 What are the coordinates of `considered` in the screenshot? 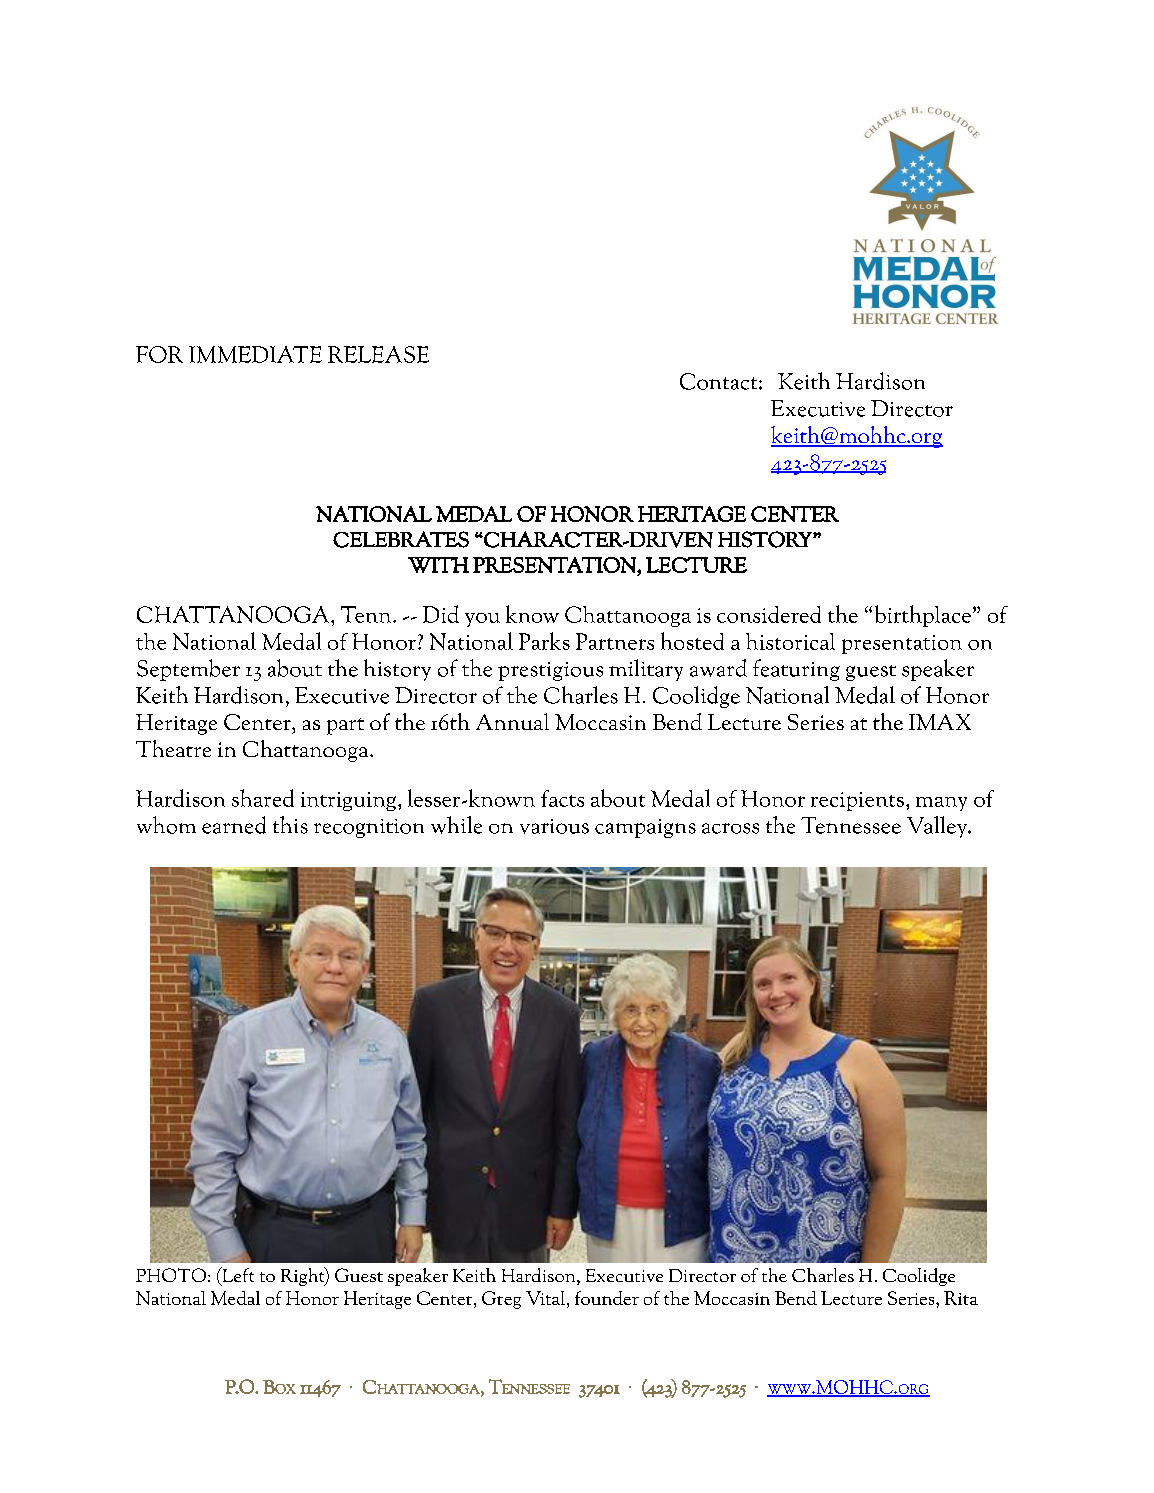 It's located at (769, 614).
